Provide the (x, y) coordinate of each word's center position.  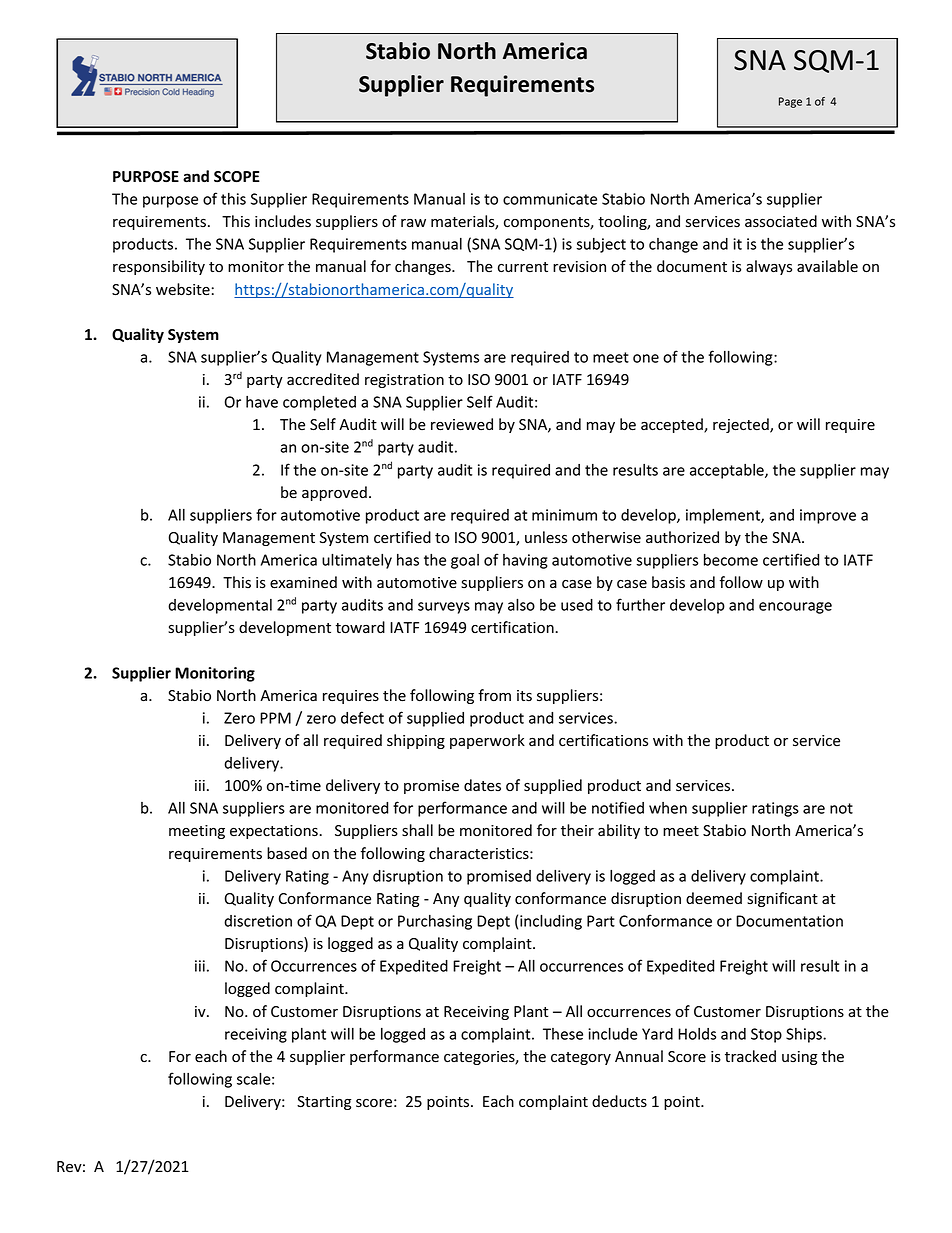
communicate (550, 199)
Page (790, 102)
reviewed (462, 424)
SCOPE (237, 177)
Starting (324, 1103)
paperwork (487, 741)
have (262, 402)
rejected (742, 425)
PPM (275, 718)
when (668, 808)
